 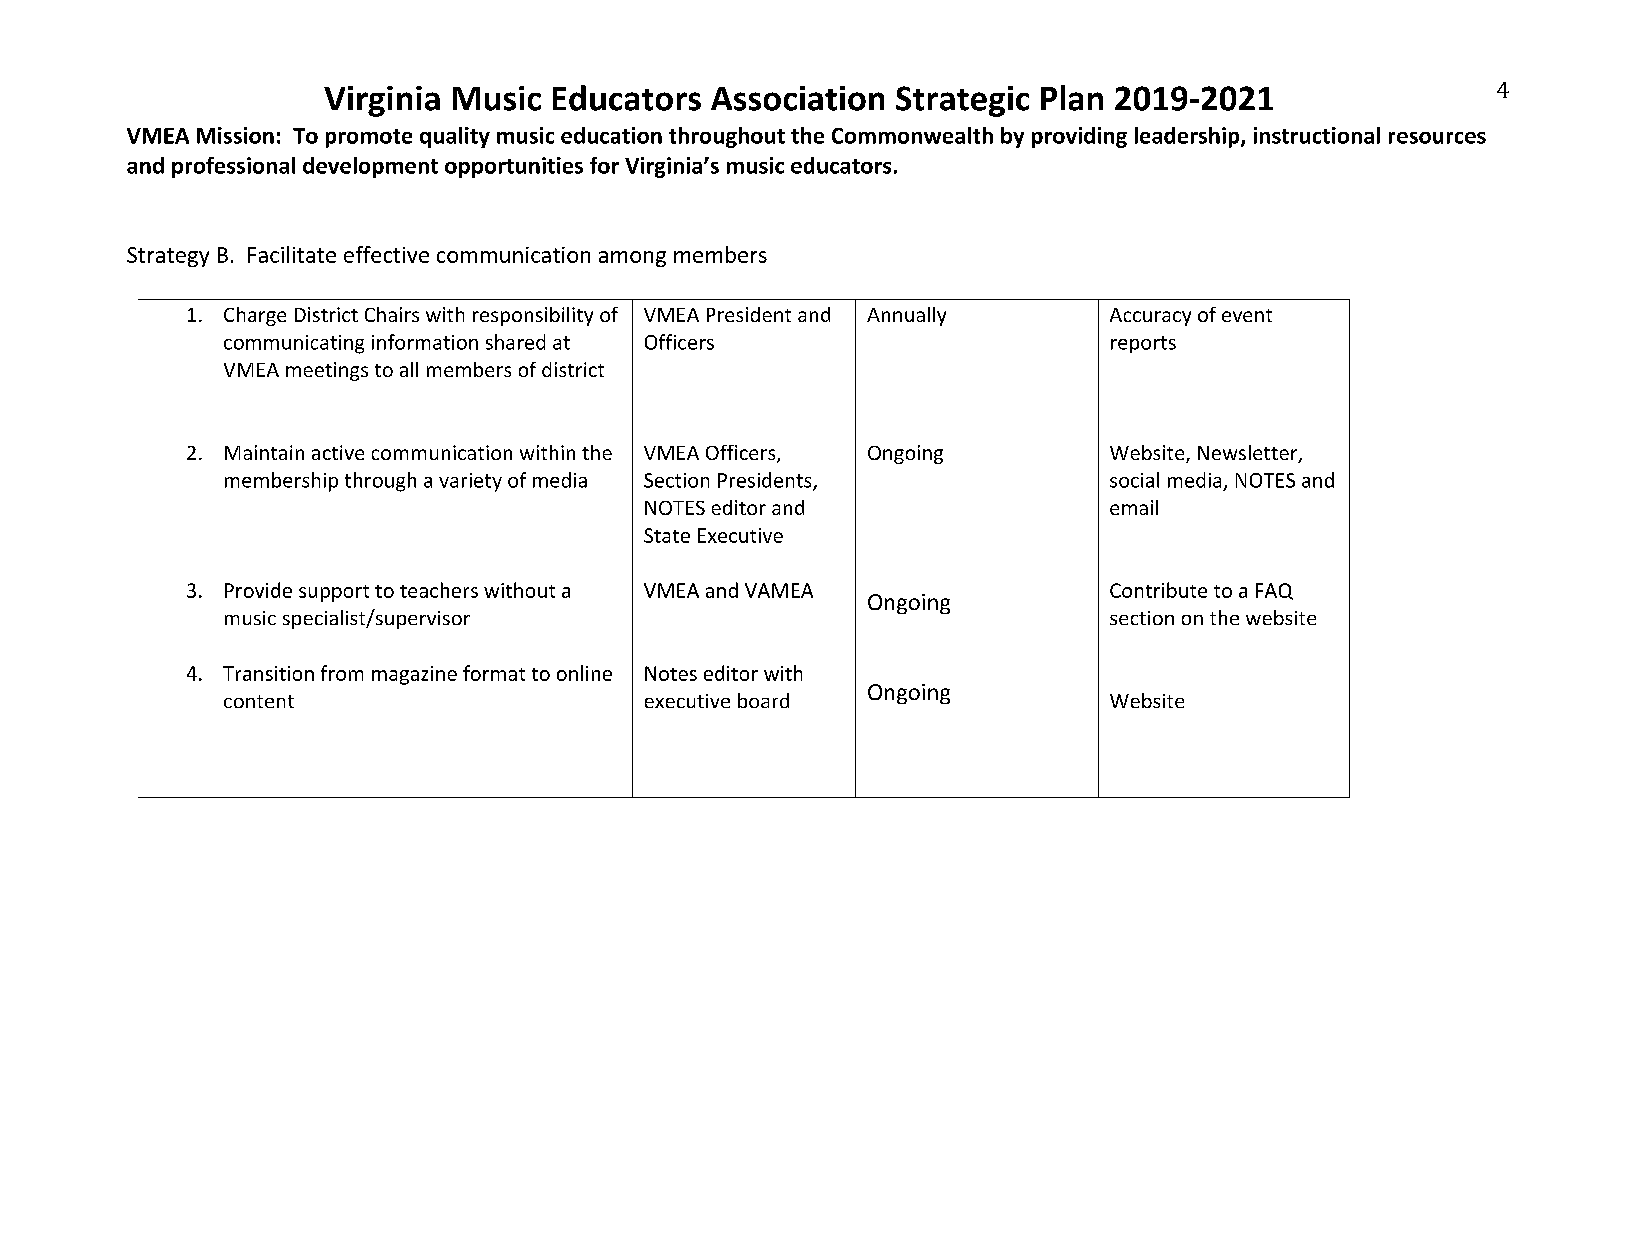 What do you see at coordinates (292, 254) in the page?
I see `Facilitate` at bounding box center [292, 254].
